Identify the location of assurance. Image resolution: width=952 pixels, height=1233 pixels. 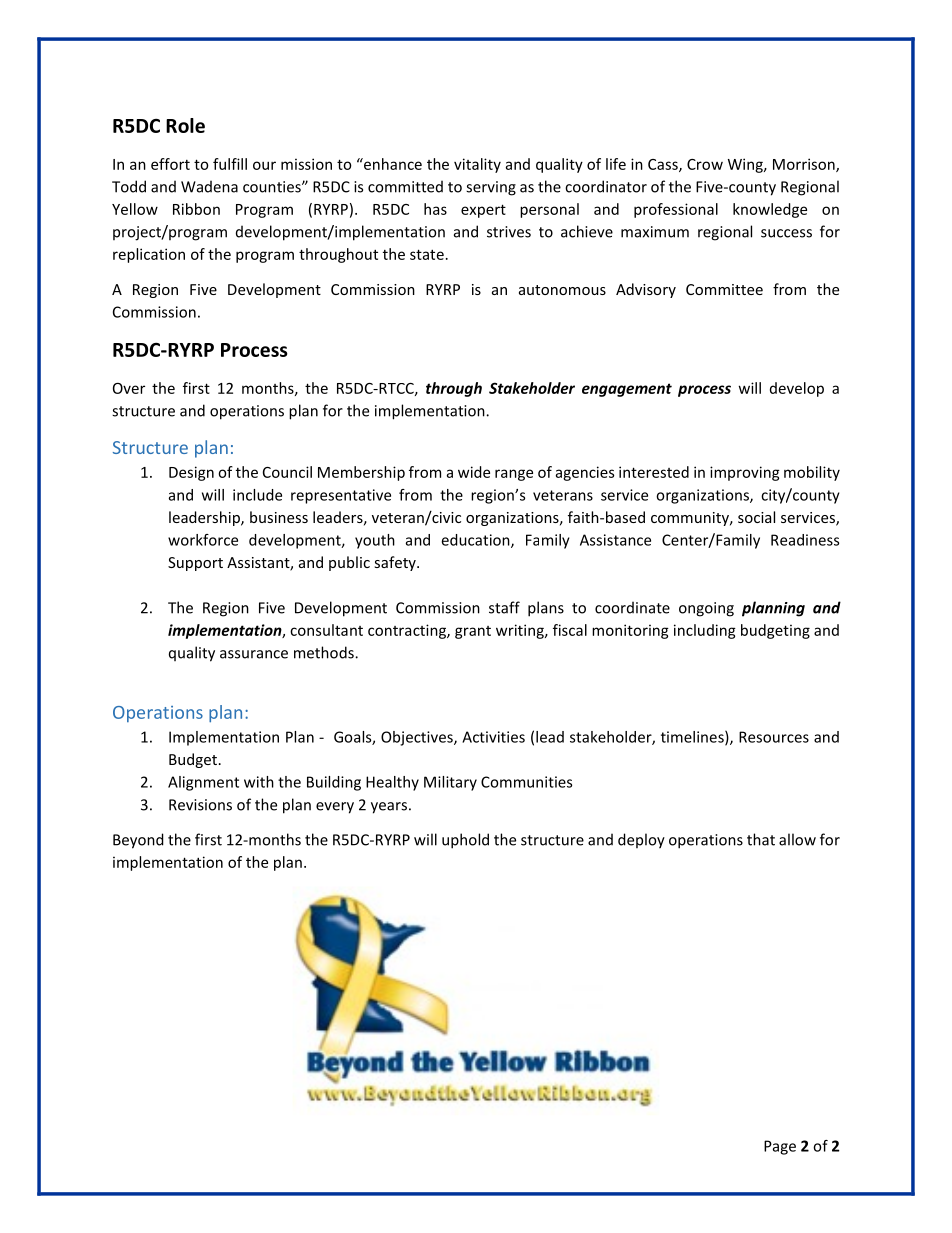
(254, 654).
